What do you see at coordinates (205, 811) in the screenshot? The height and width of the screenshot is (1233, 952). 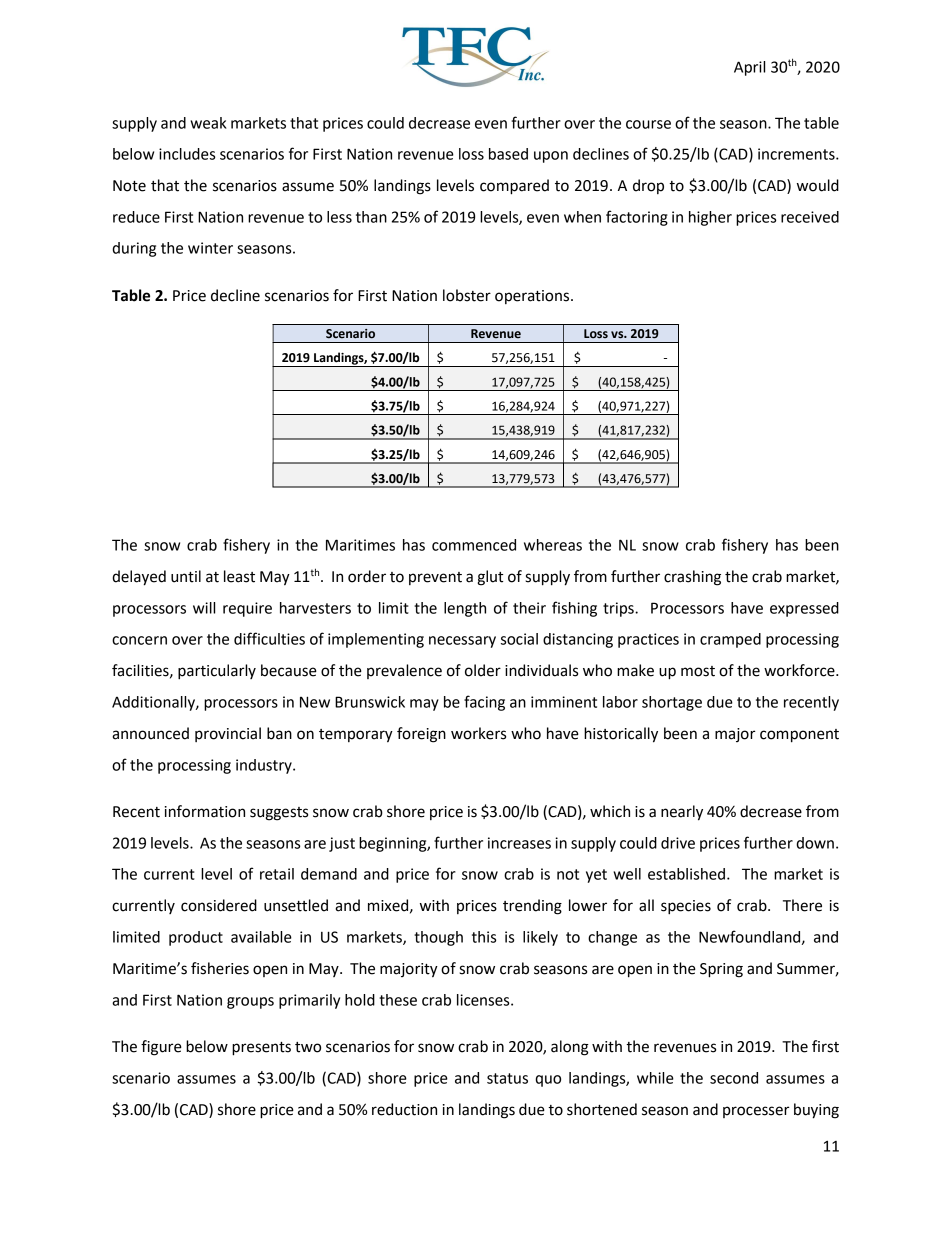 I see `information` at bounding box center [205, 811].
